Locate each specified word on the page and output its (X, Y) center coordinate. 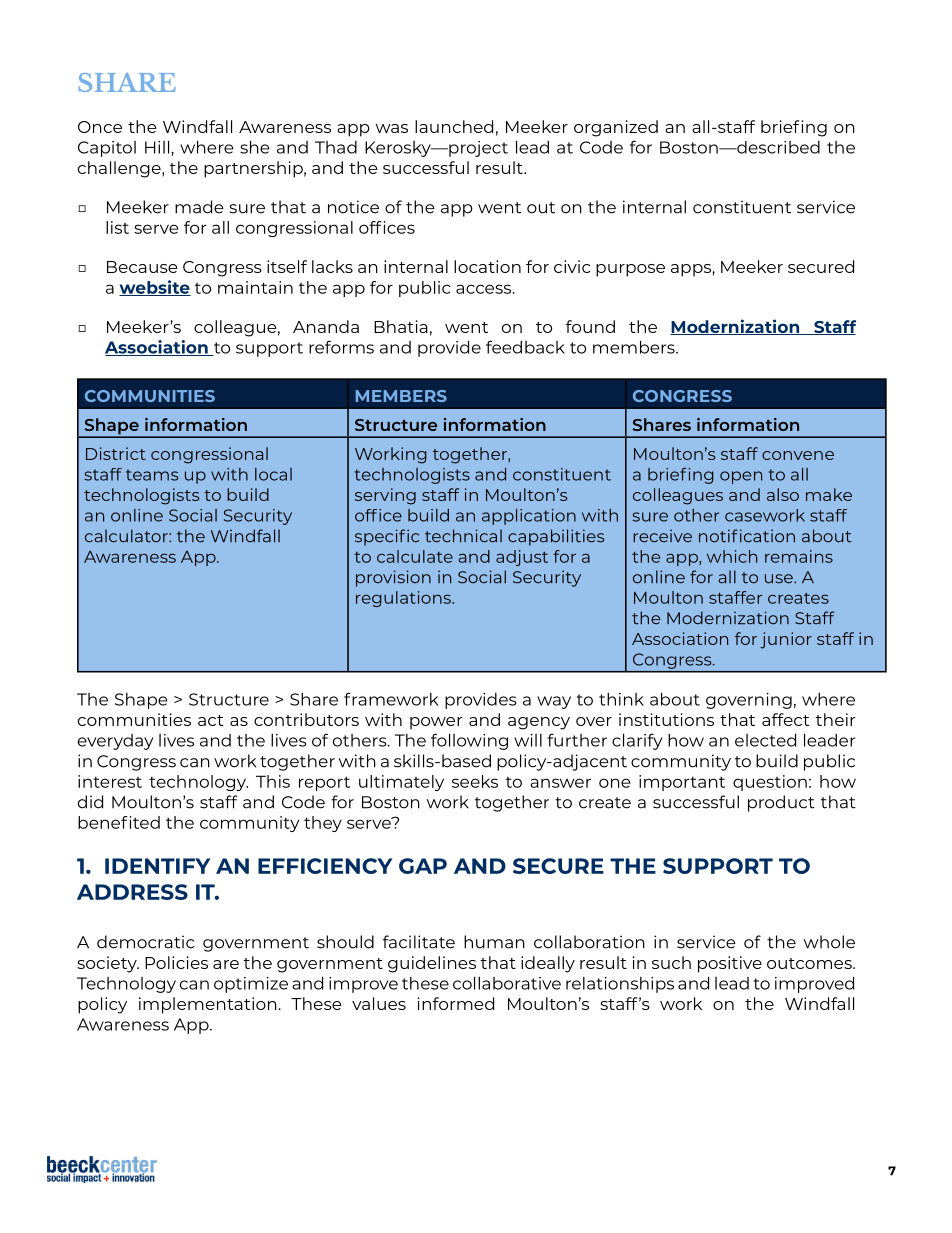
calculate (415, 556)
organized (616, 128)
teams (152, 475)
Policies (176, 962)
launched (454, 126)
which (732, 556)
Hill (158, 147)
